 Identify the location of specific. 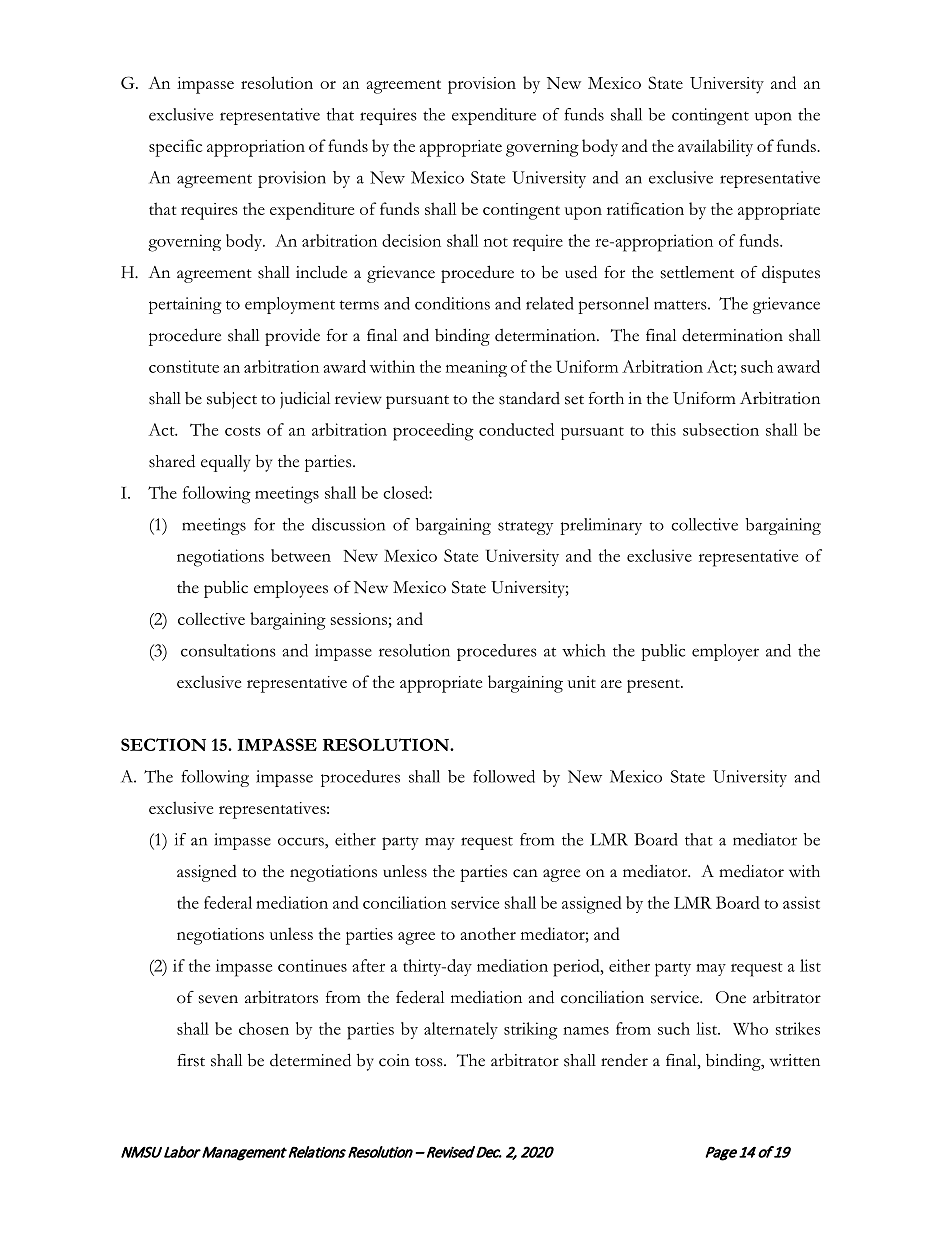
(175, 148).
